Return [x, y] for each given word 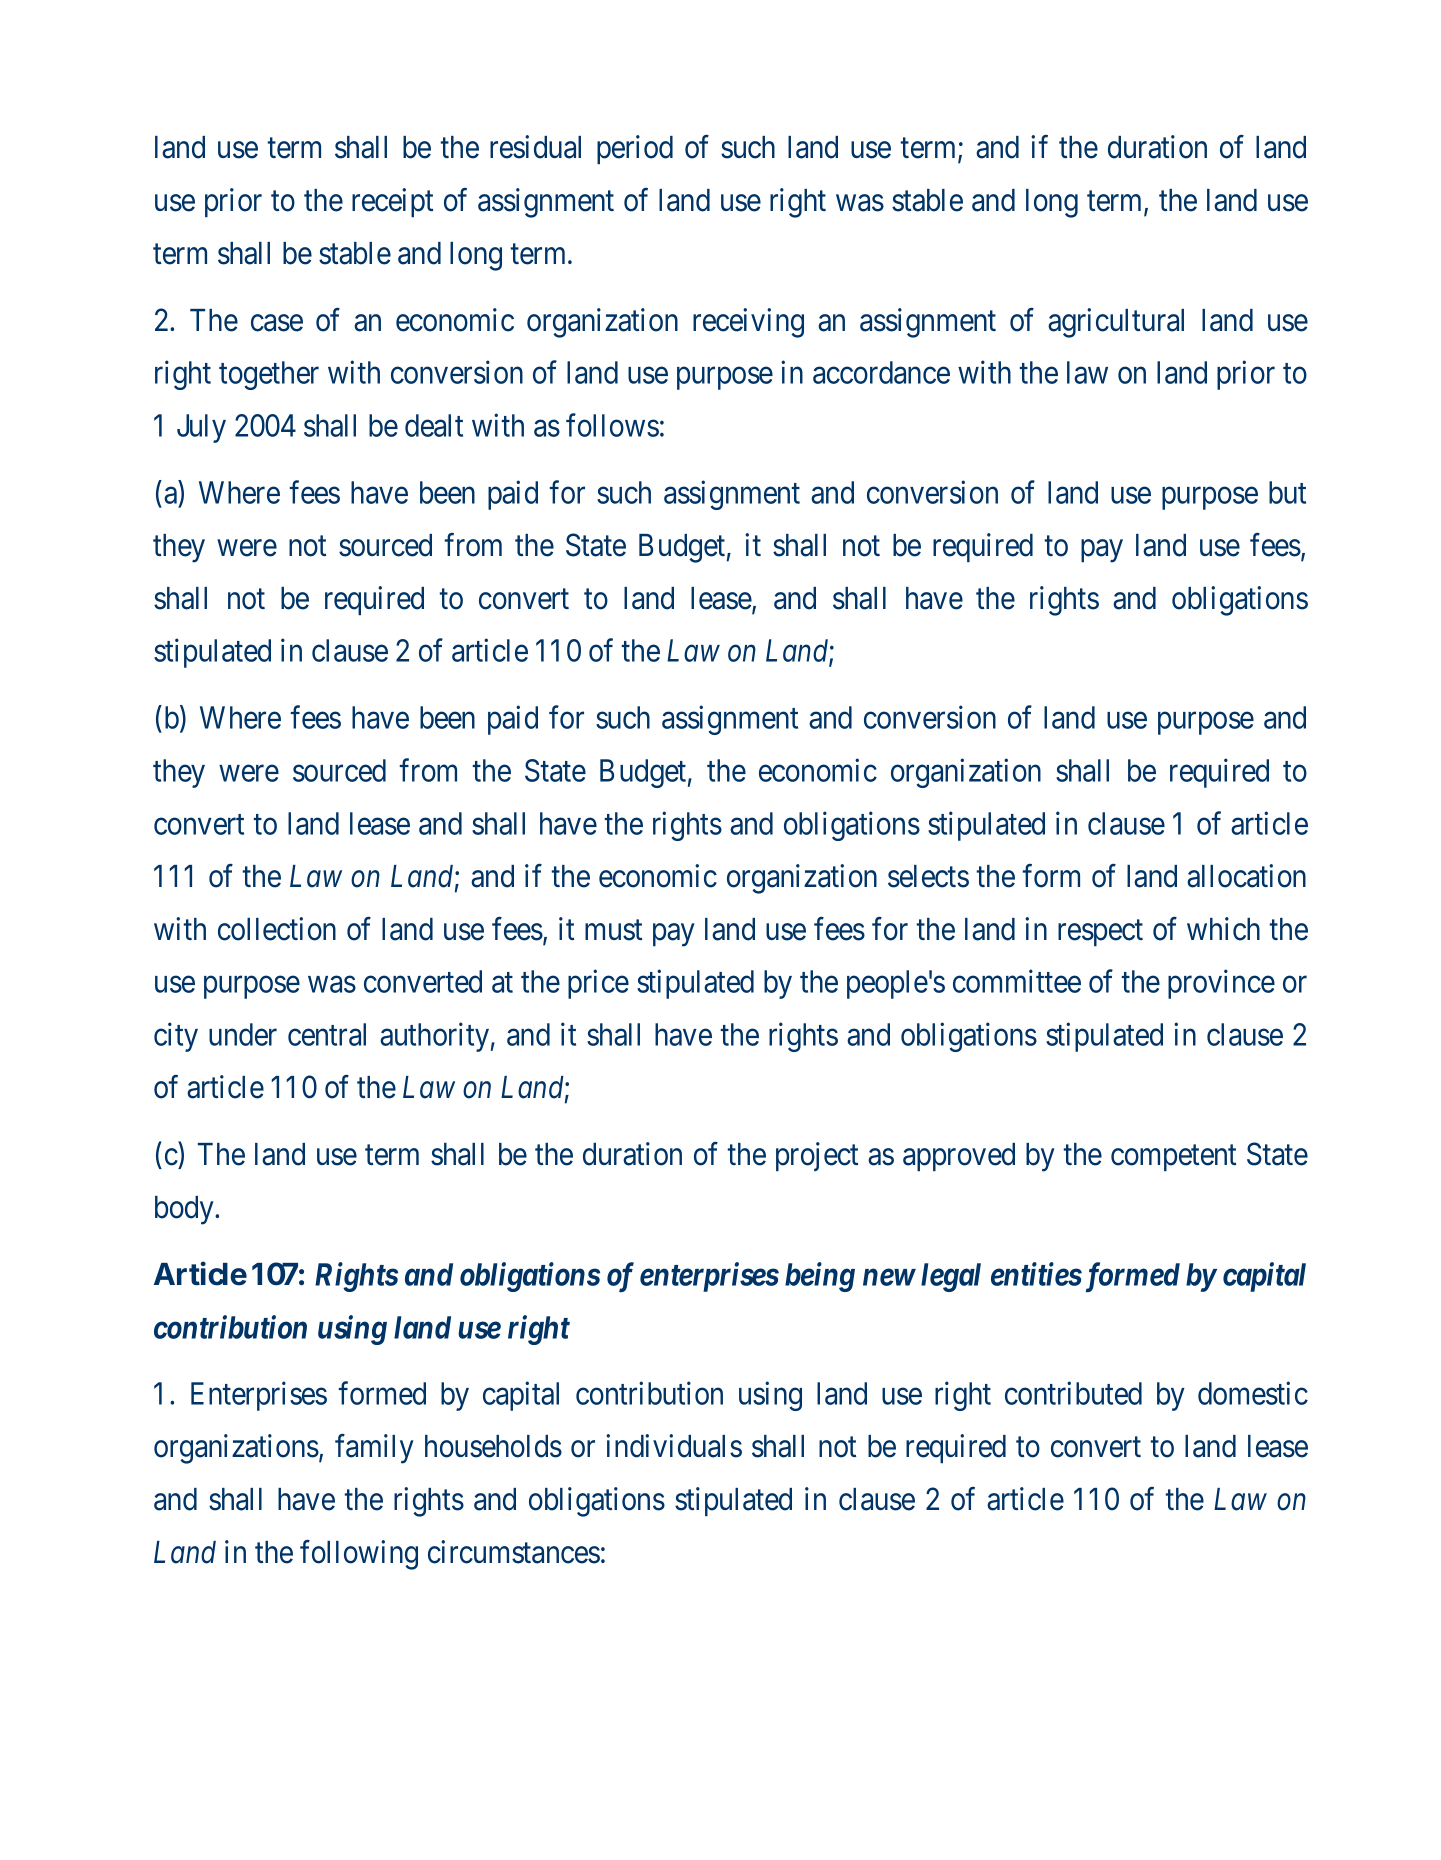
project [817, 1156]
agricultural [1116, 323]
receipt [392, 202]
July [201, 428]
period [635, 149]
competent [1173, 1158]
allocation [1246, 876]
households [493, 1446]
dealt [434, 425]
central [327, 1034]
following [359, 1555]
